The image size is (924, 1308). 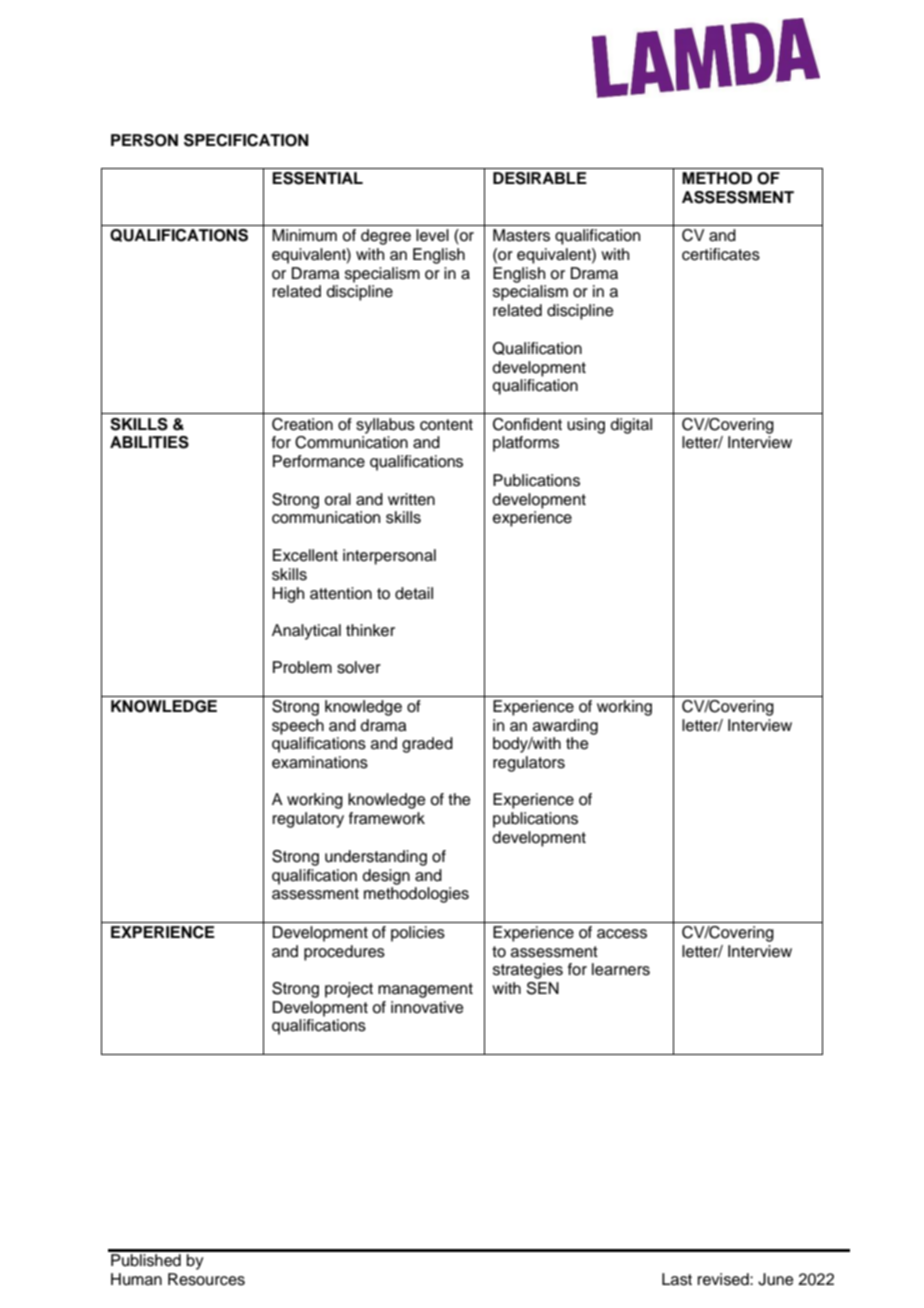 I want to click on access, so click(x=622, y=934).
